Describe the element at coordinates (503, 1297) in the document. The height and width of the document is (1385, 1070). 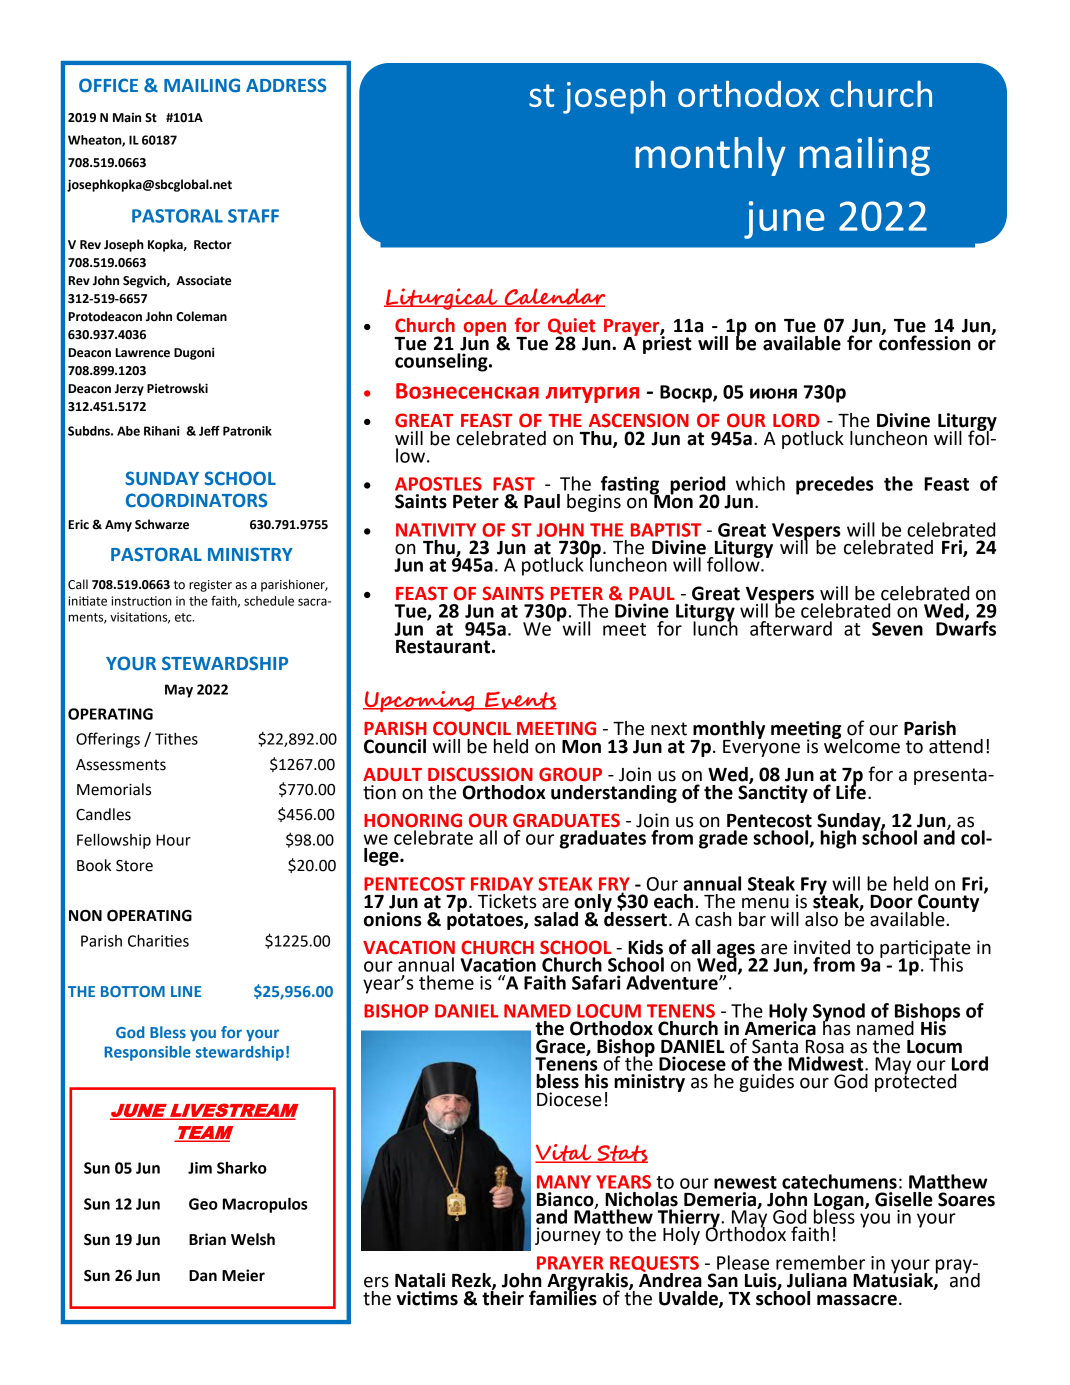
I see `their` at that location.
